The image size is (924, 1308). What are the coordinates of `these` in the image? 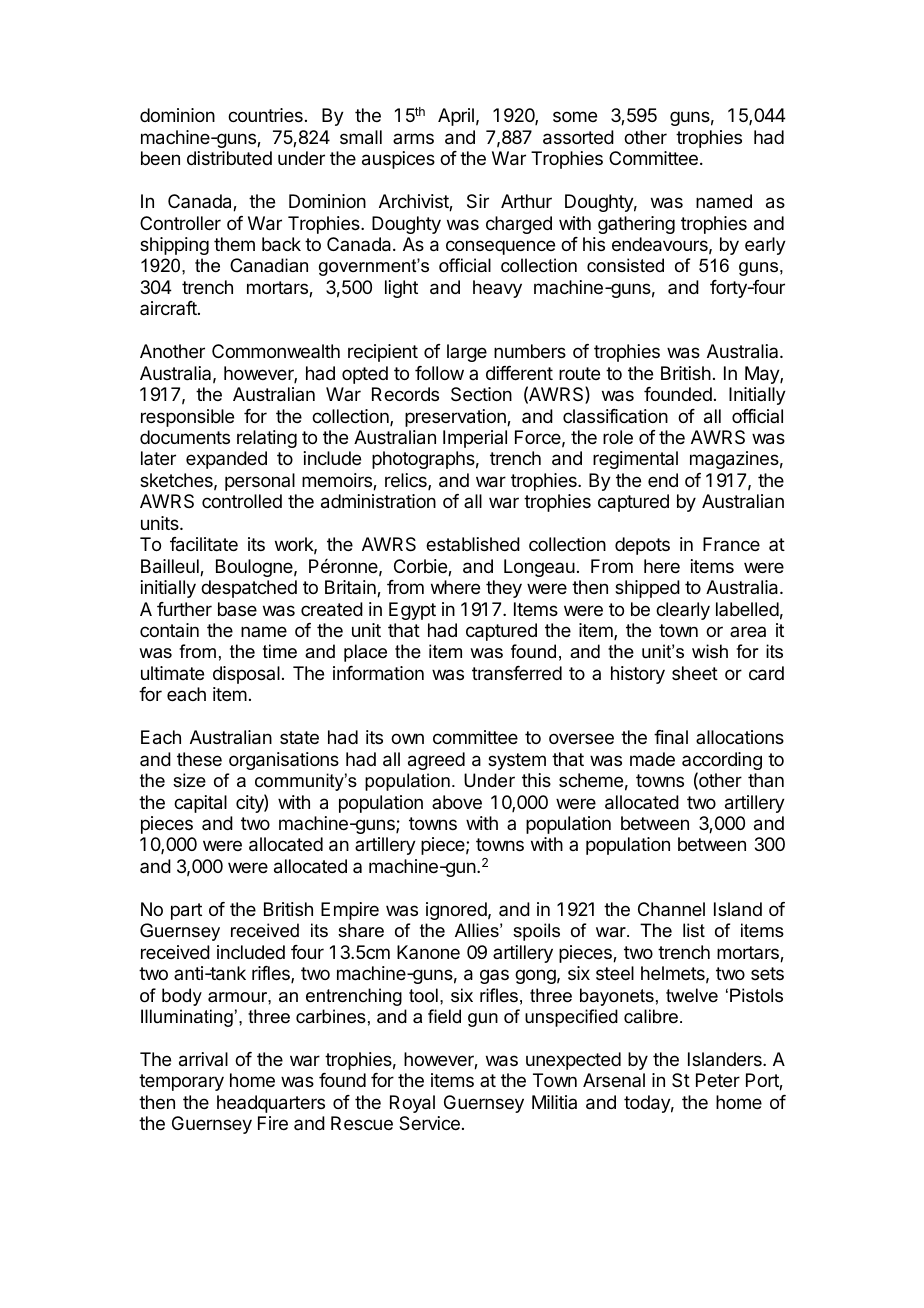 It's located at (199, 759).
